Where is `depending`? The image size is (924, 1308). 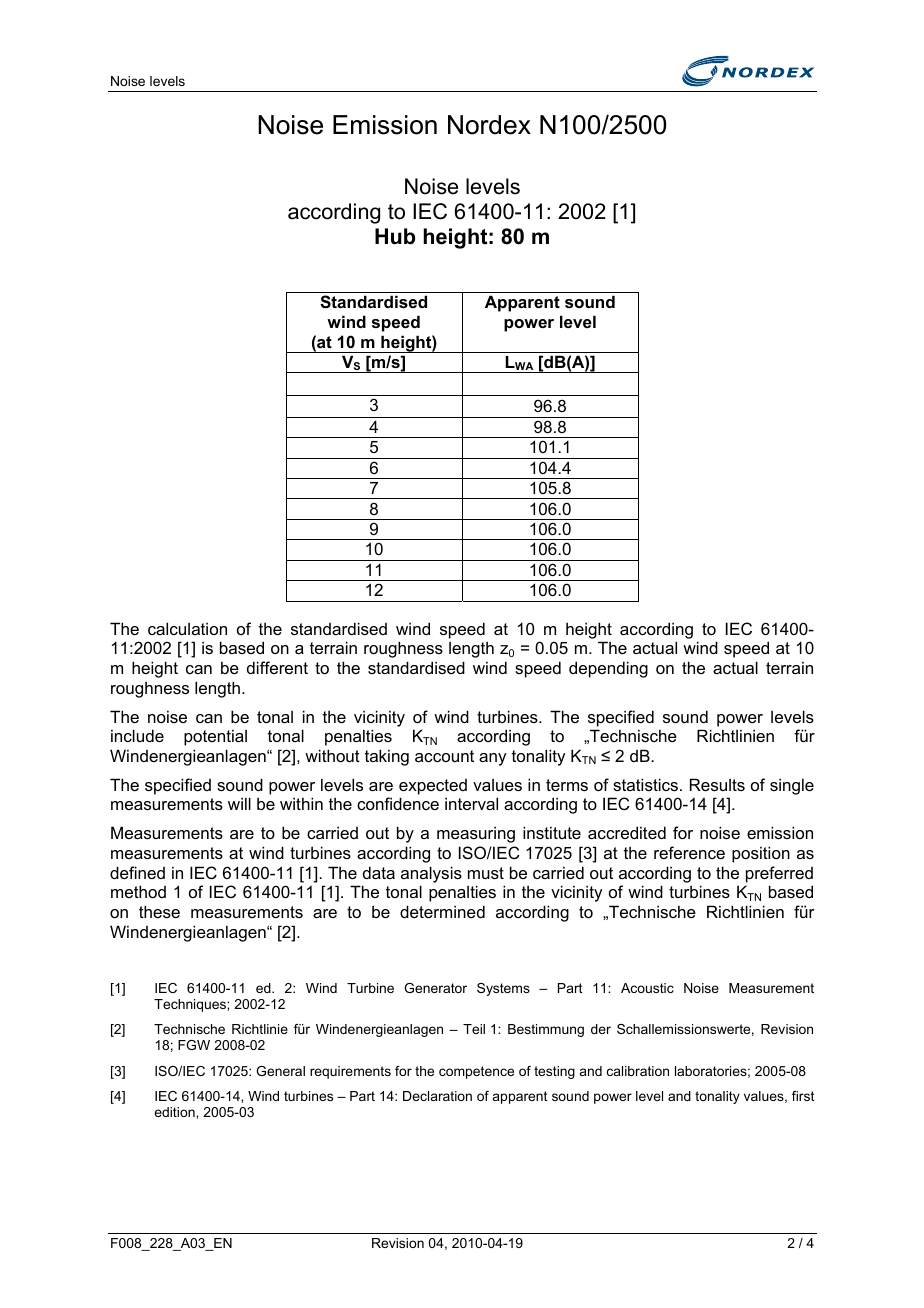 depending is located at coordinates (608, 669).
